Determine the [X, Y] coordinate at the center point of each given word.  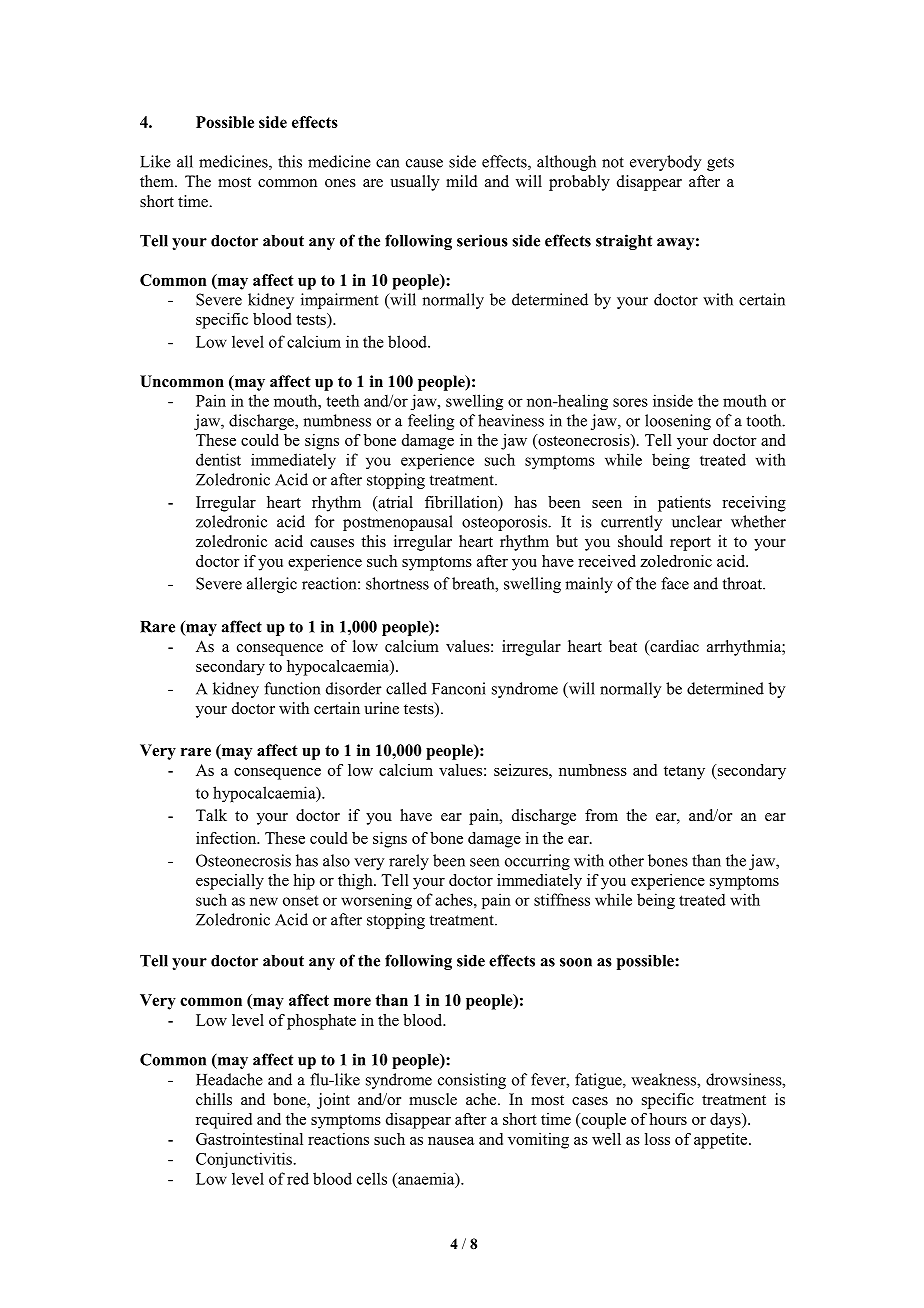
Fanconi [459, 688]
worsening [376, 901]
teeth [342, 400]
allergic [272, 585]
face [675, 583]
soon [576, 962]
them [158, 181]
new [264, 901]
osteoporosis [505, 523]
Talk [211, 815]
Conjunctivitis [244, 1160]
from [601, 815]
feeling [431, 422]
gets [720, 164]
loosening [678, 422]
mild [462, 181]
